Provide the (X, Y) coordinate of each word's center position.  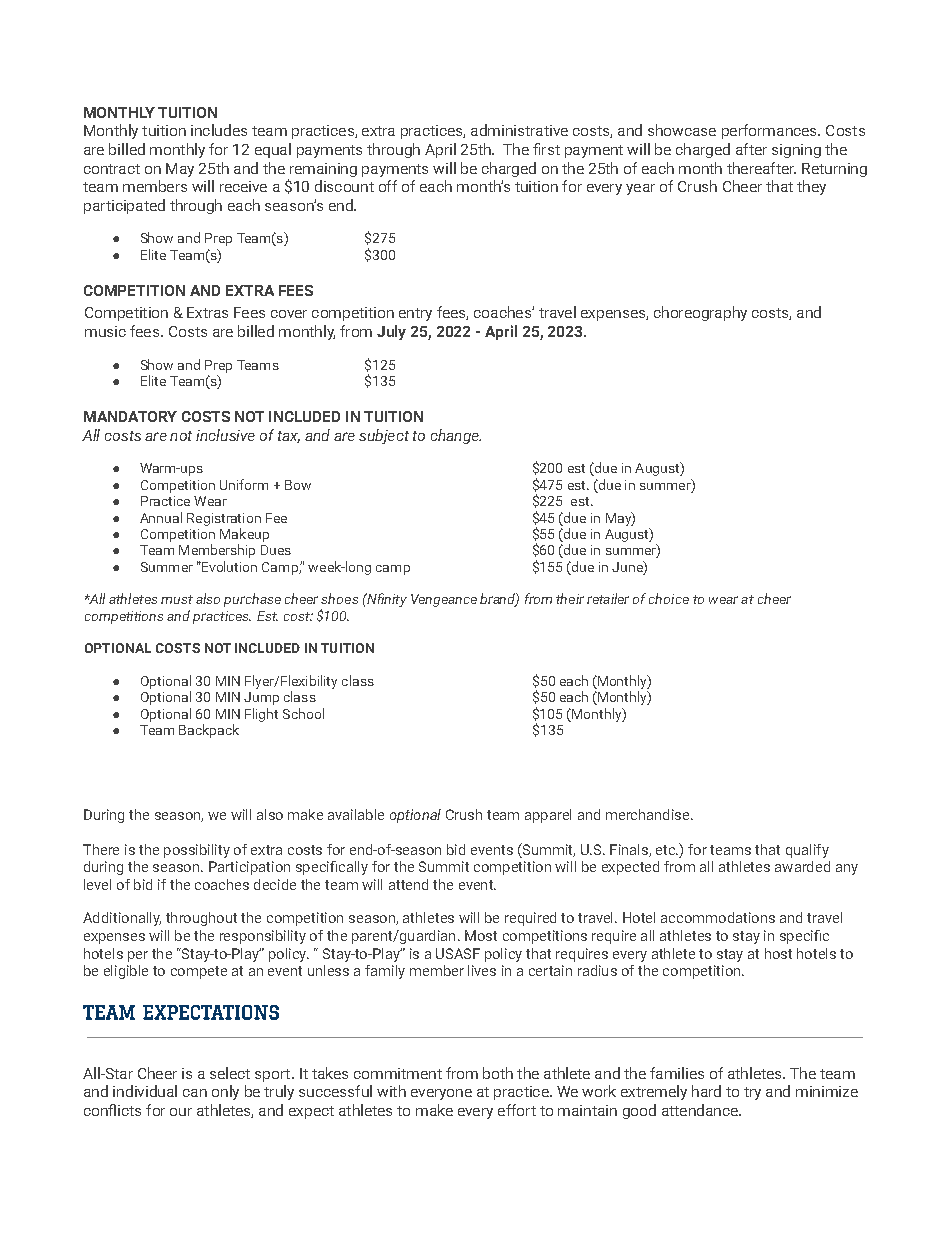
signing (796, 151)
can (195, 1093)
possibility (197, 851)
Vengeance (444, 600)
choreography (700, 313)
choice (669, 598)
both (498, 1073)
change (456, 436)
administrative (519, 130)
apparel (548, 816)
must (177, 599)
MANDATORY (130, 416)
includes (219, 130)
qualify (807, 851)
